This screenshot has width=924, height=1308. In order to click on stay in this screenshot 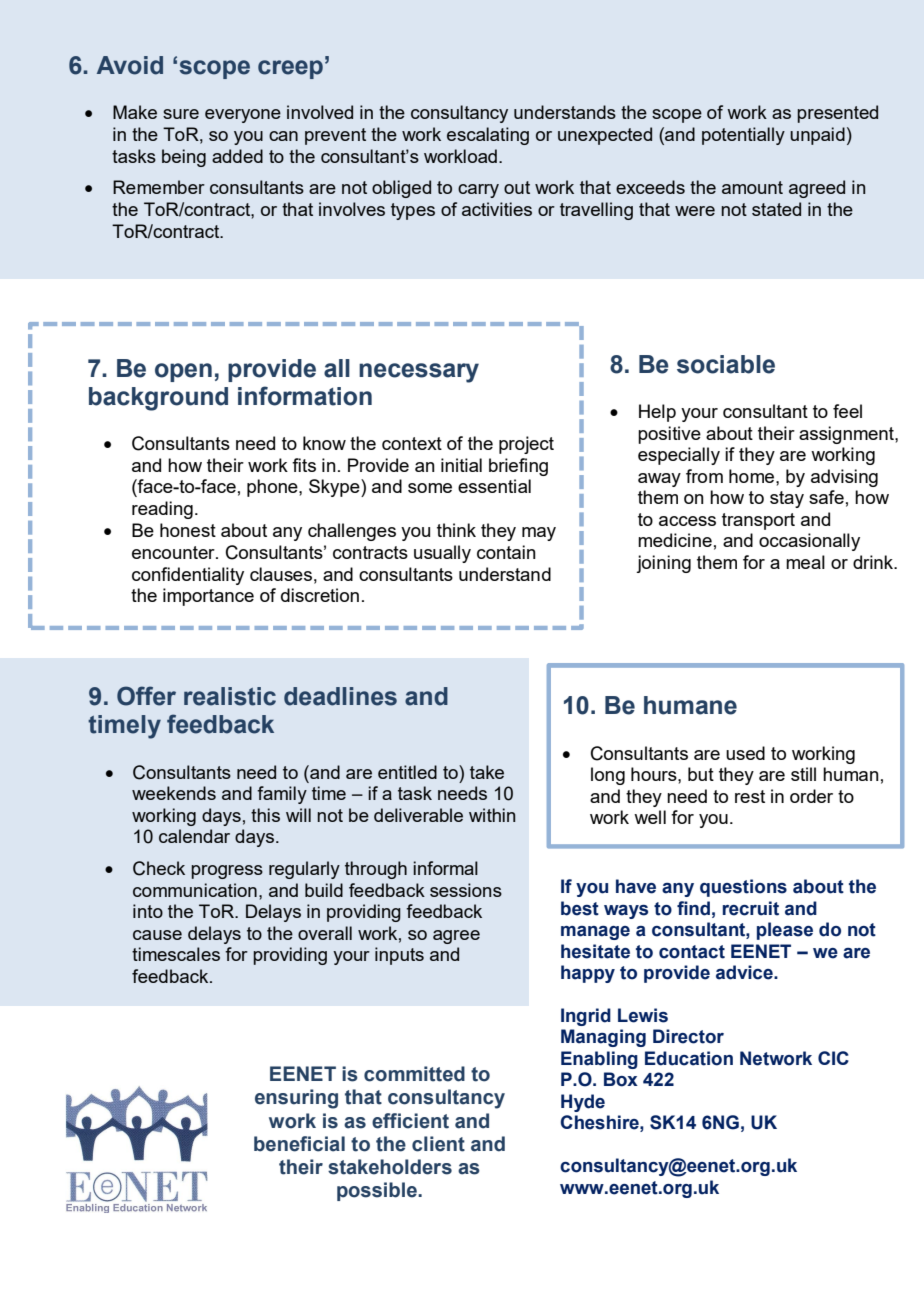, I will do `click(787, 499)`.
